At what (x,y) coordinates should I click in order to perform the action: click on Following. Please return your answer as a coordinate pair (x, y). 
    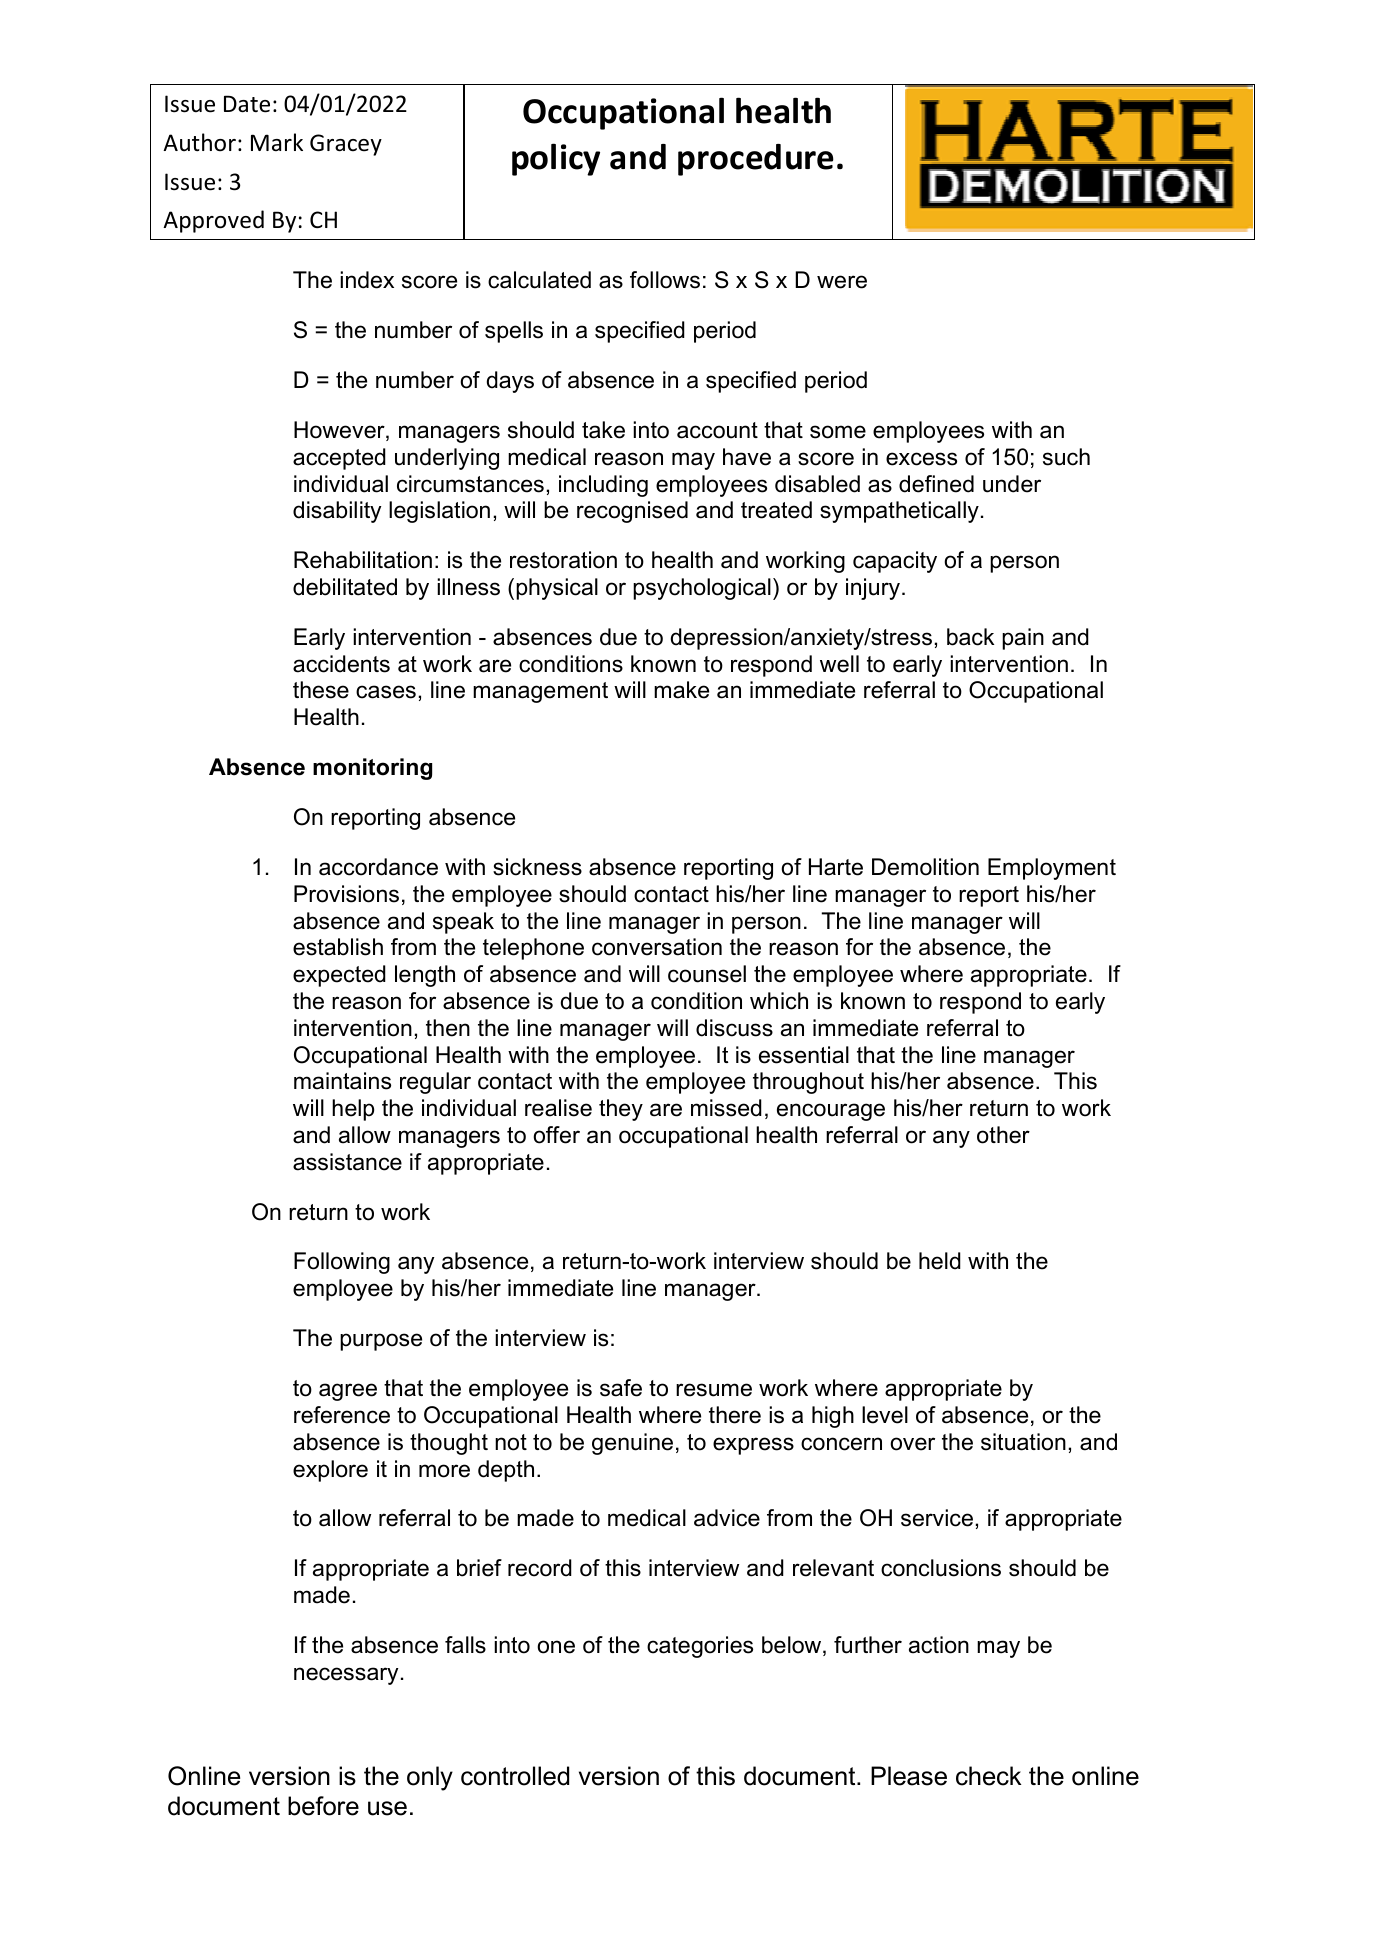
    Looking at the image, I should click on (342, 1263).
